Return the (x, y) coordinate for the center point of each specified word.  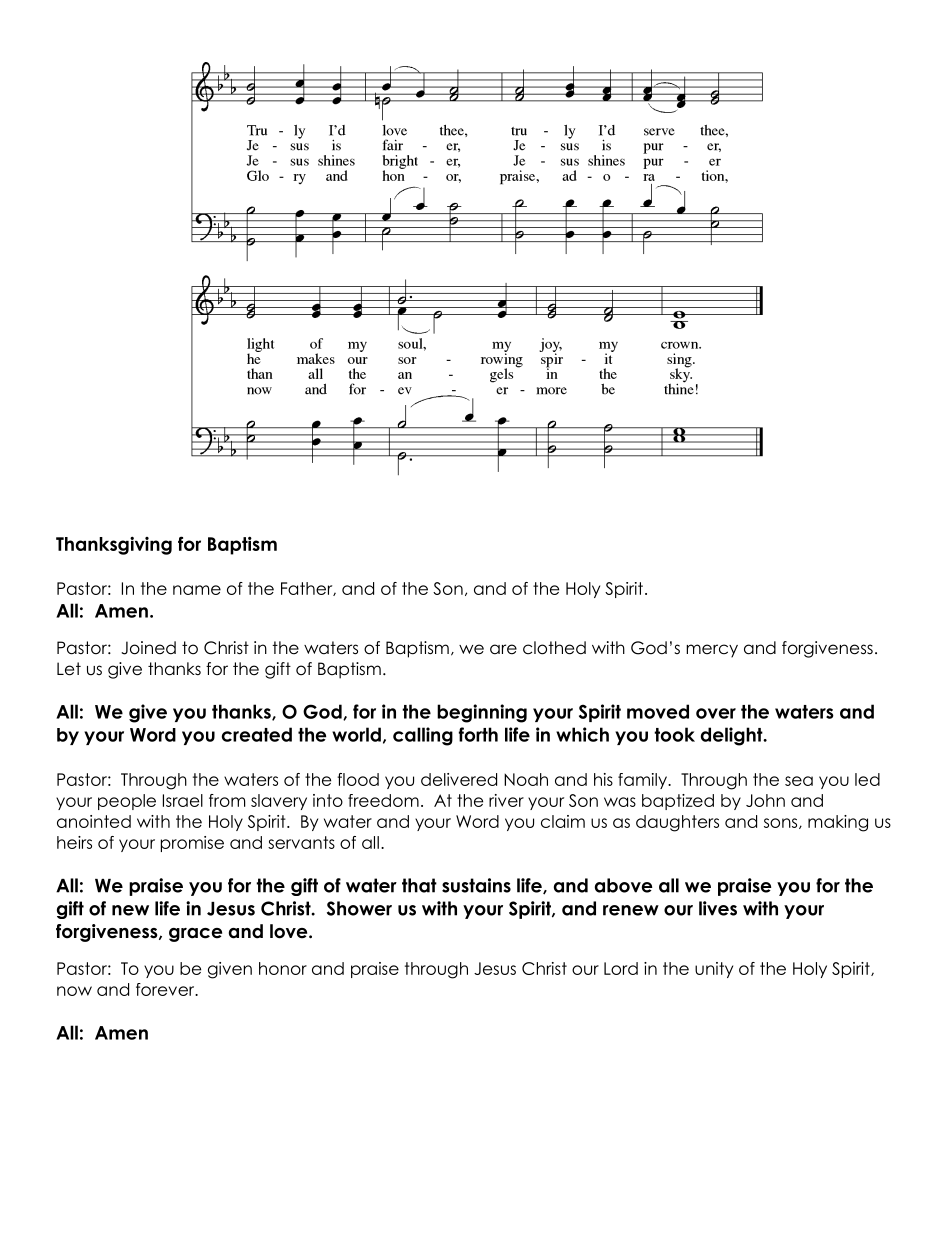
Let (69, 669)
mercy (712, 651)
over (716, 713)
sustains (476, 885)
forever (166, 989)
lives (718, 908)
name (197, 590)
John (765, 800)
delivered (459, 779)
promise (192, 844)
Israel (183, 800)
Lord (621, 968)
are (503, 649)
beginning (482, 713)
